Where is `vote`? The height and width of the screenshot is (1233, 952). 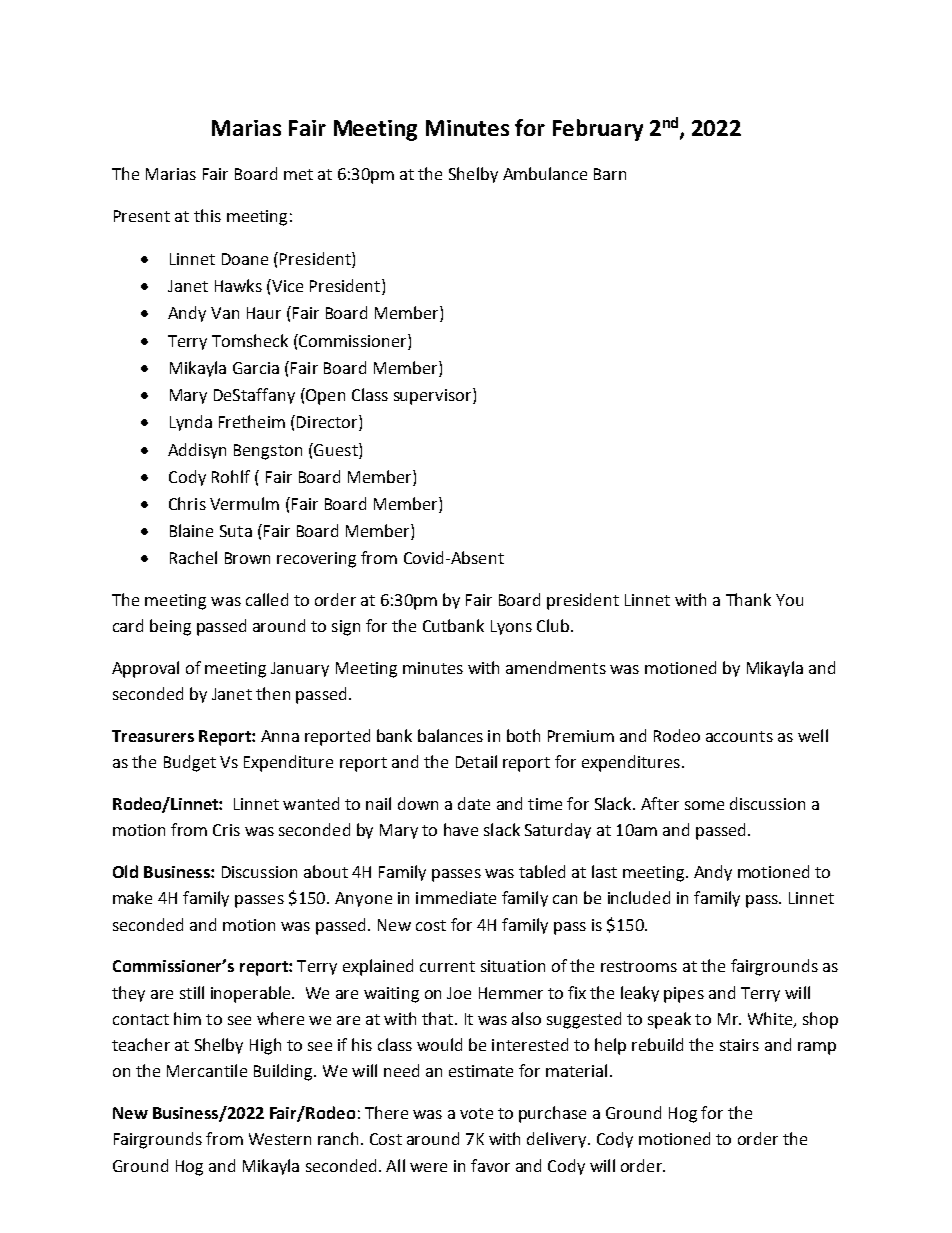
vote is located at coordinates (476, 1113).
